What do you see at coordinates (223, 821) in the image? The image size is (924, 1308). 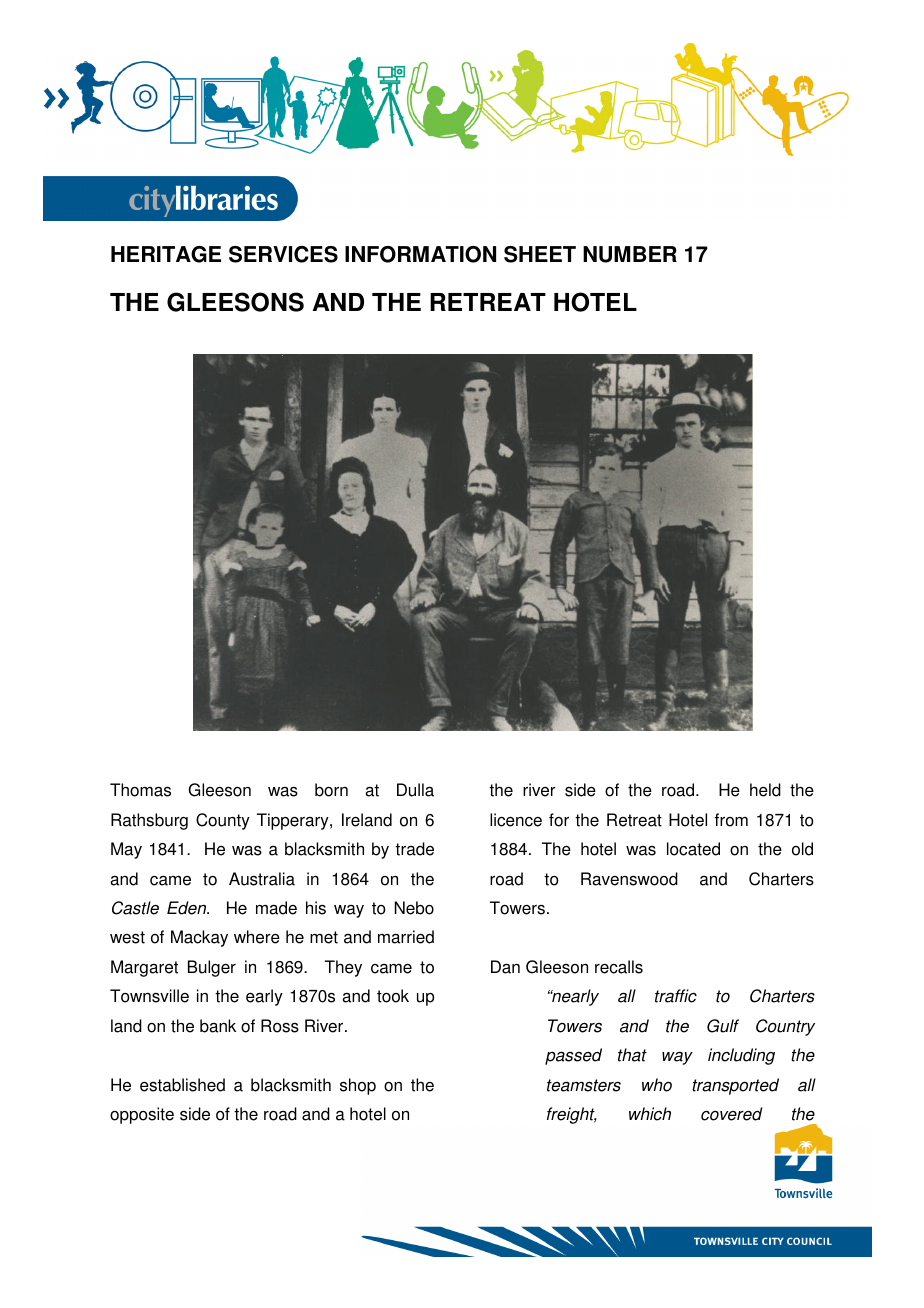 I see `County` at bounding box center [223, 821].
